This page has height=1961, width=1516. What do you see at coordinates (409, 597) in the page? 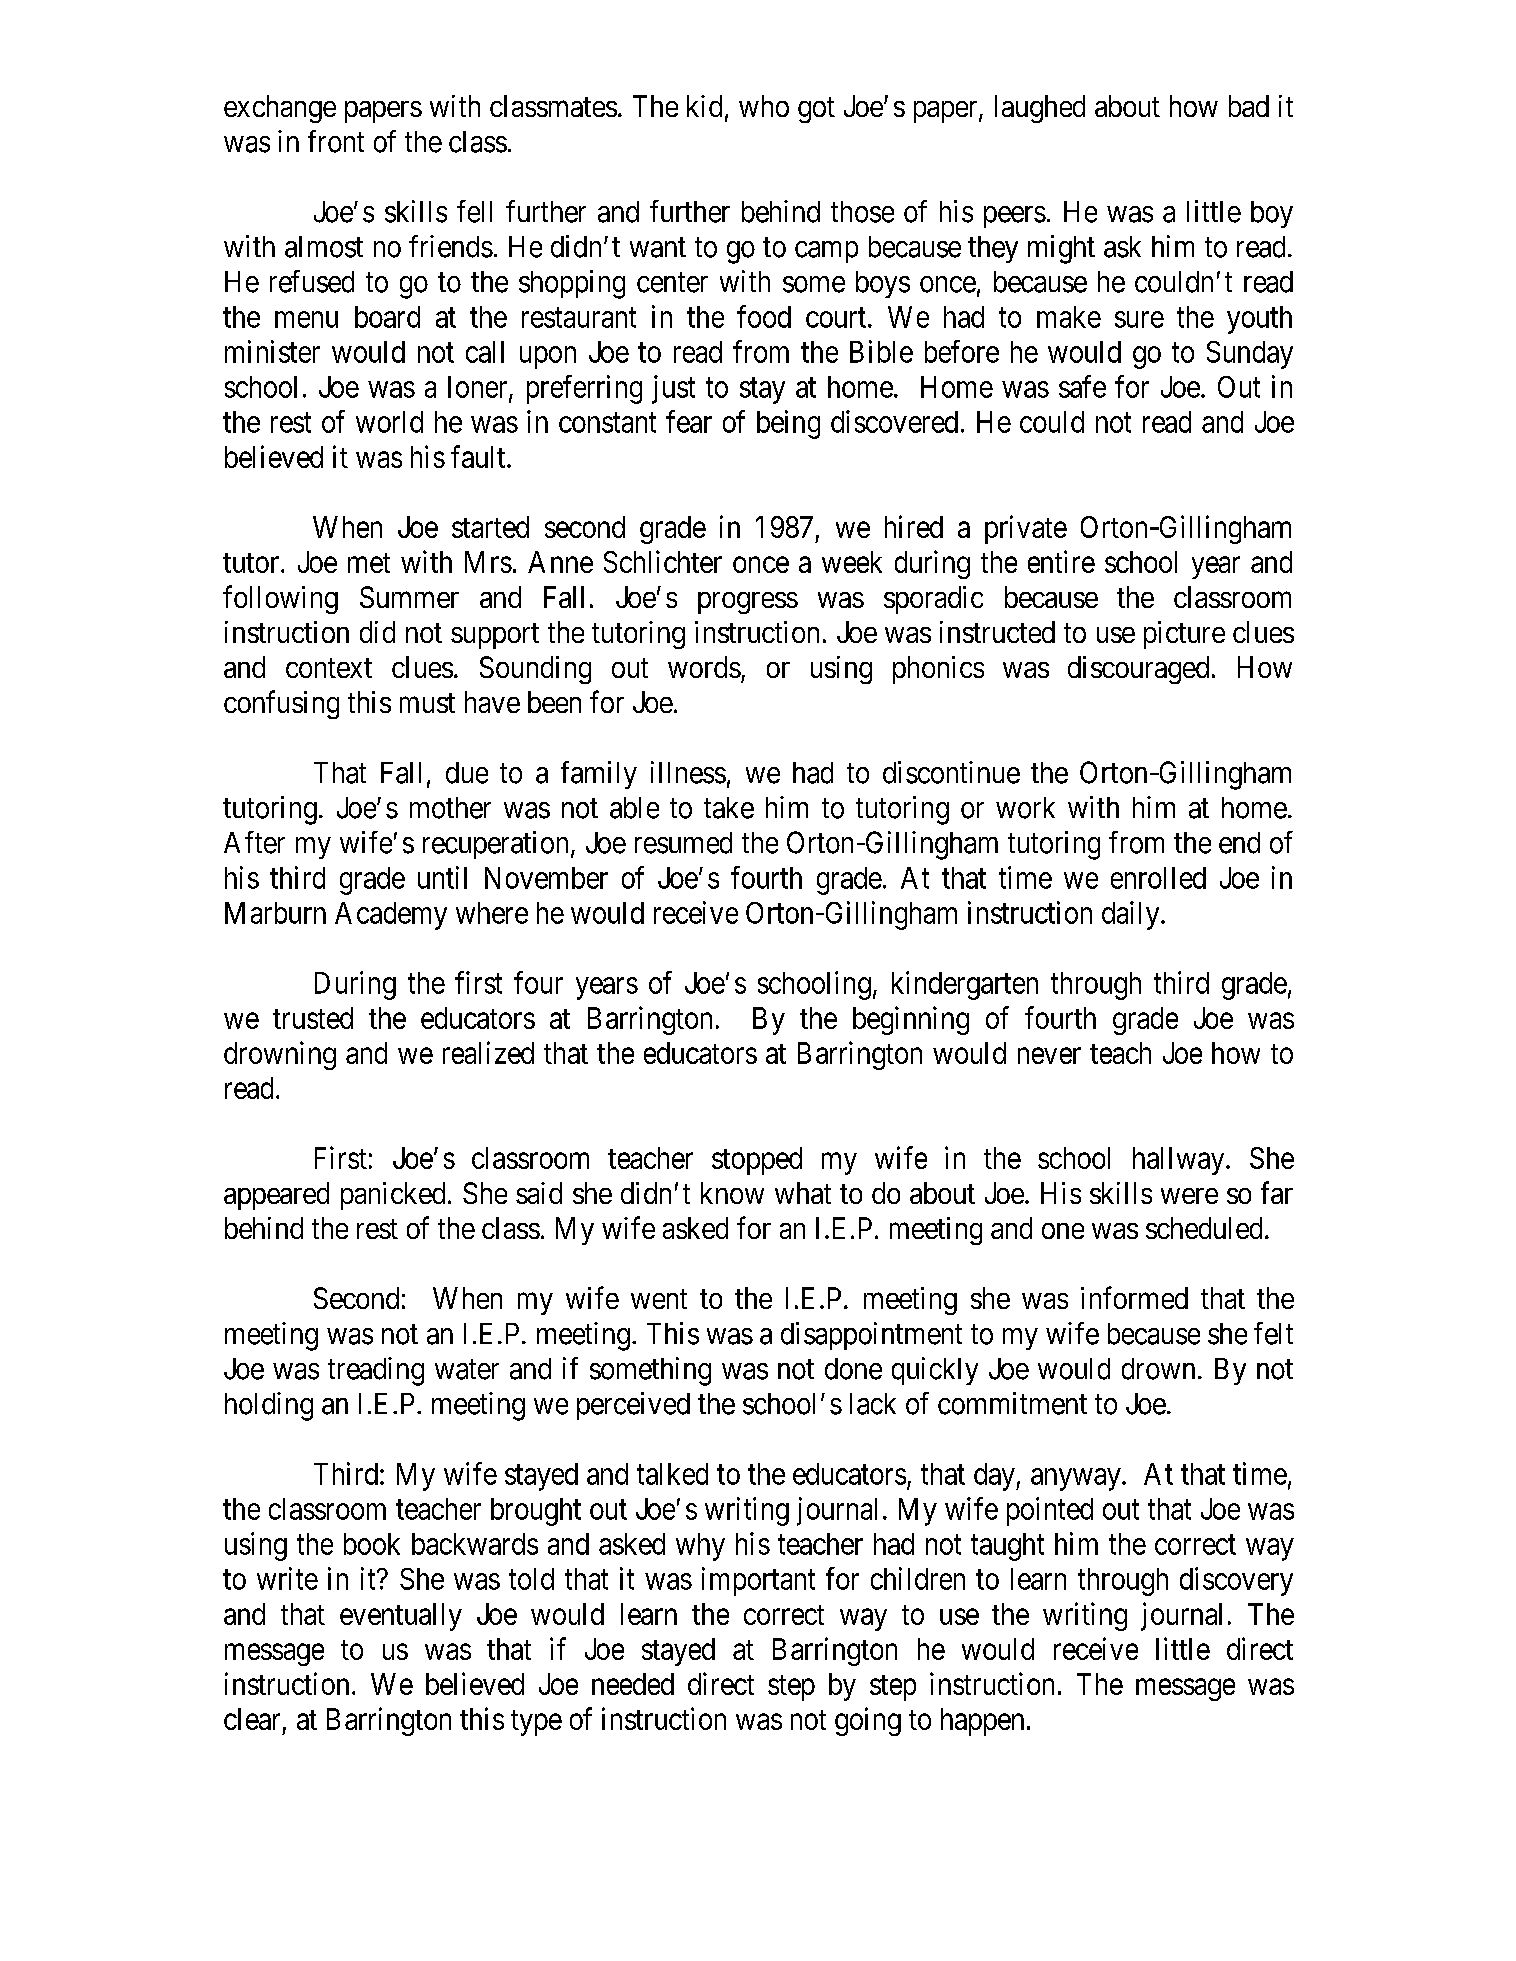
I see `Summer` at bounding box center [409, 597].
